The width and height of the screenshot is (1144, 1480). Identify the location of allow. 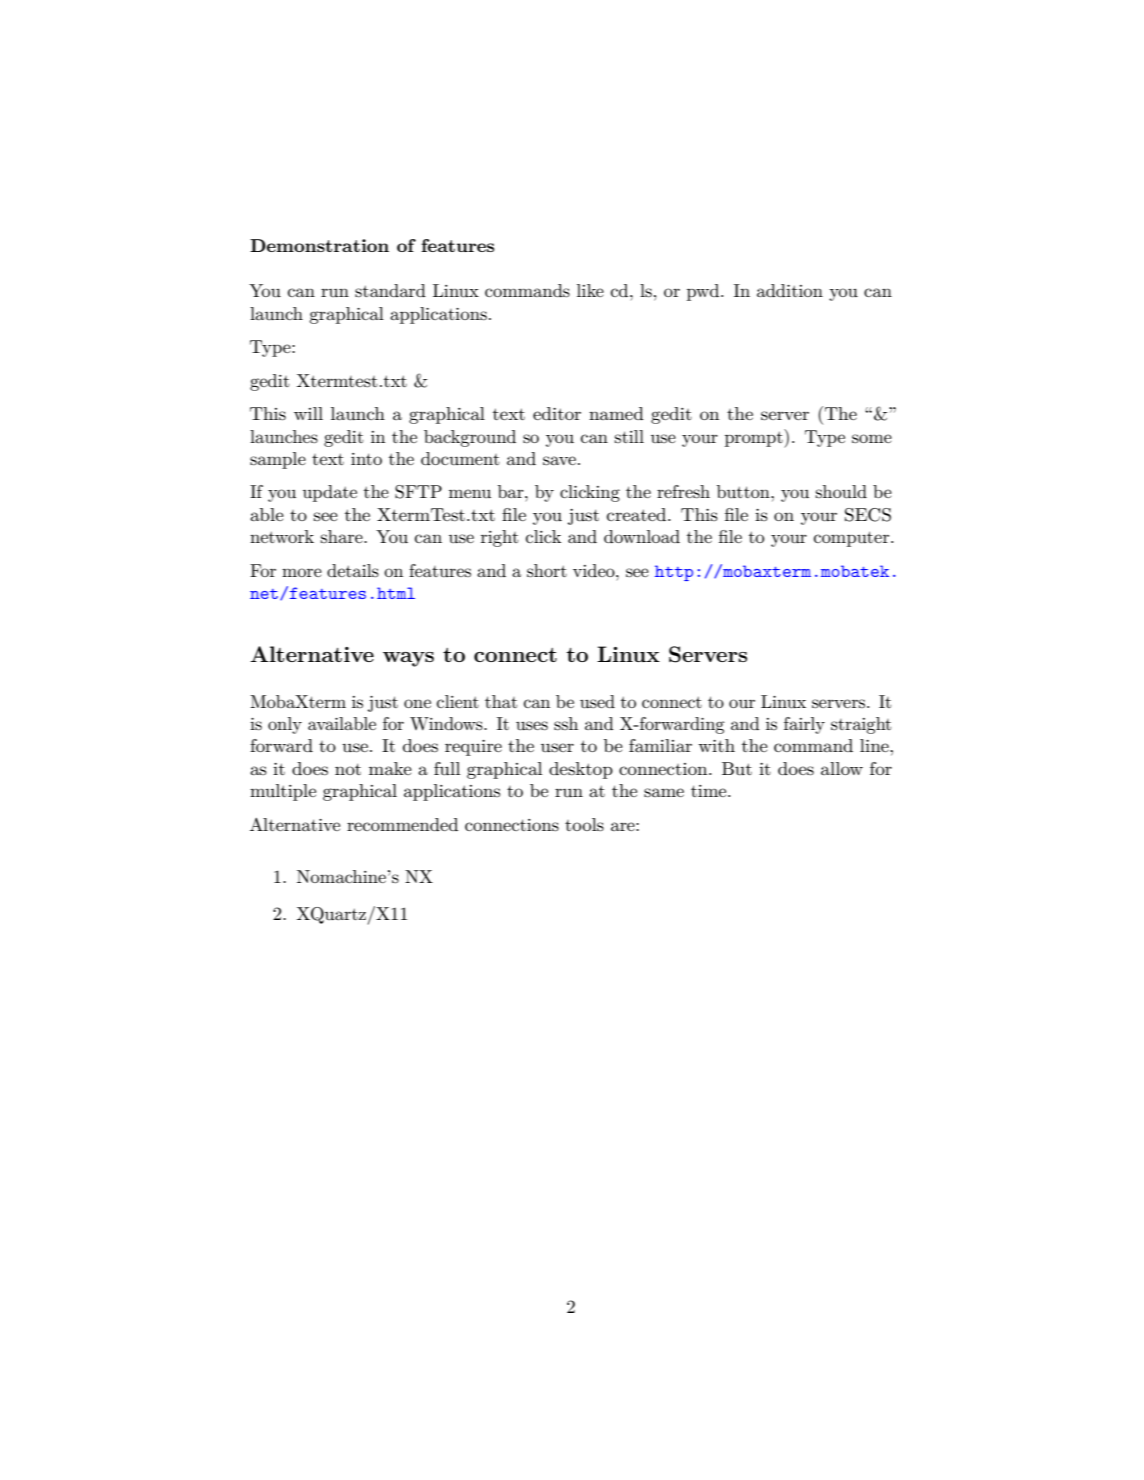
(842, 768).
